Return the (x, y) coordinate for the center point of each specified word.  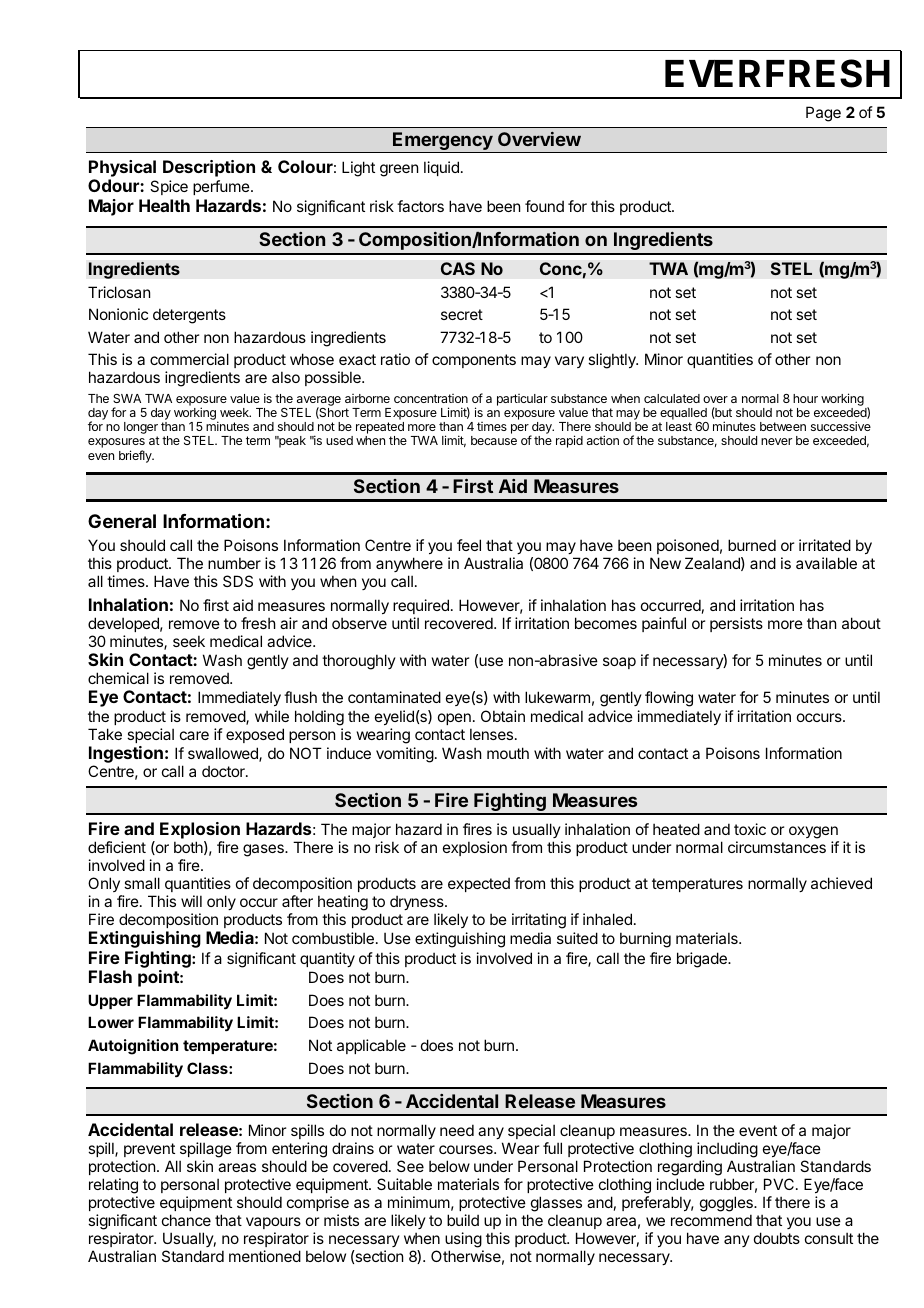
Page (823, 114)
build (463, 1220)
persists (736, 624)
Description (209, 168)
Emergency (443, 142)
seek (189, 641)
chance (186, 1220)
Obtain (503, 716)
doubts (777, 1238)
